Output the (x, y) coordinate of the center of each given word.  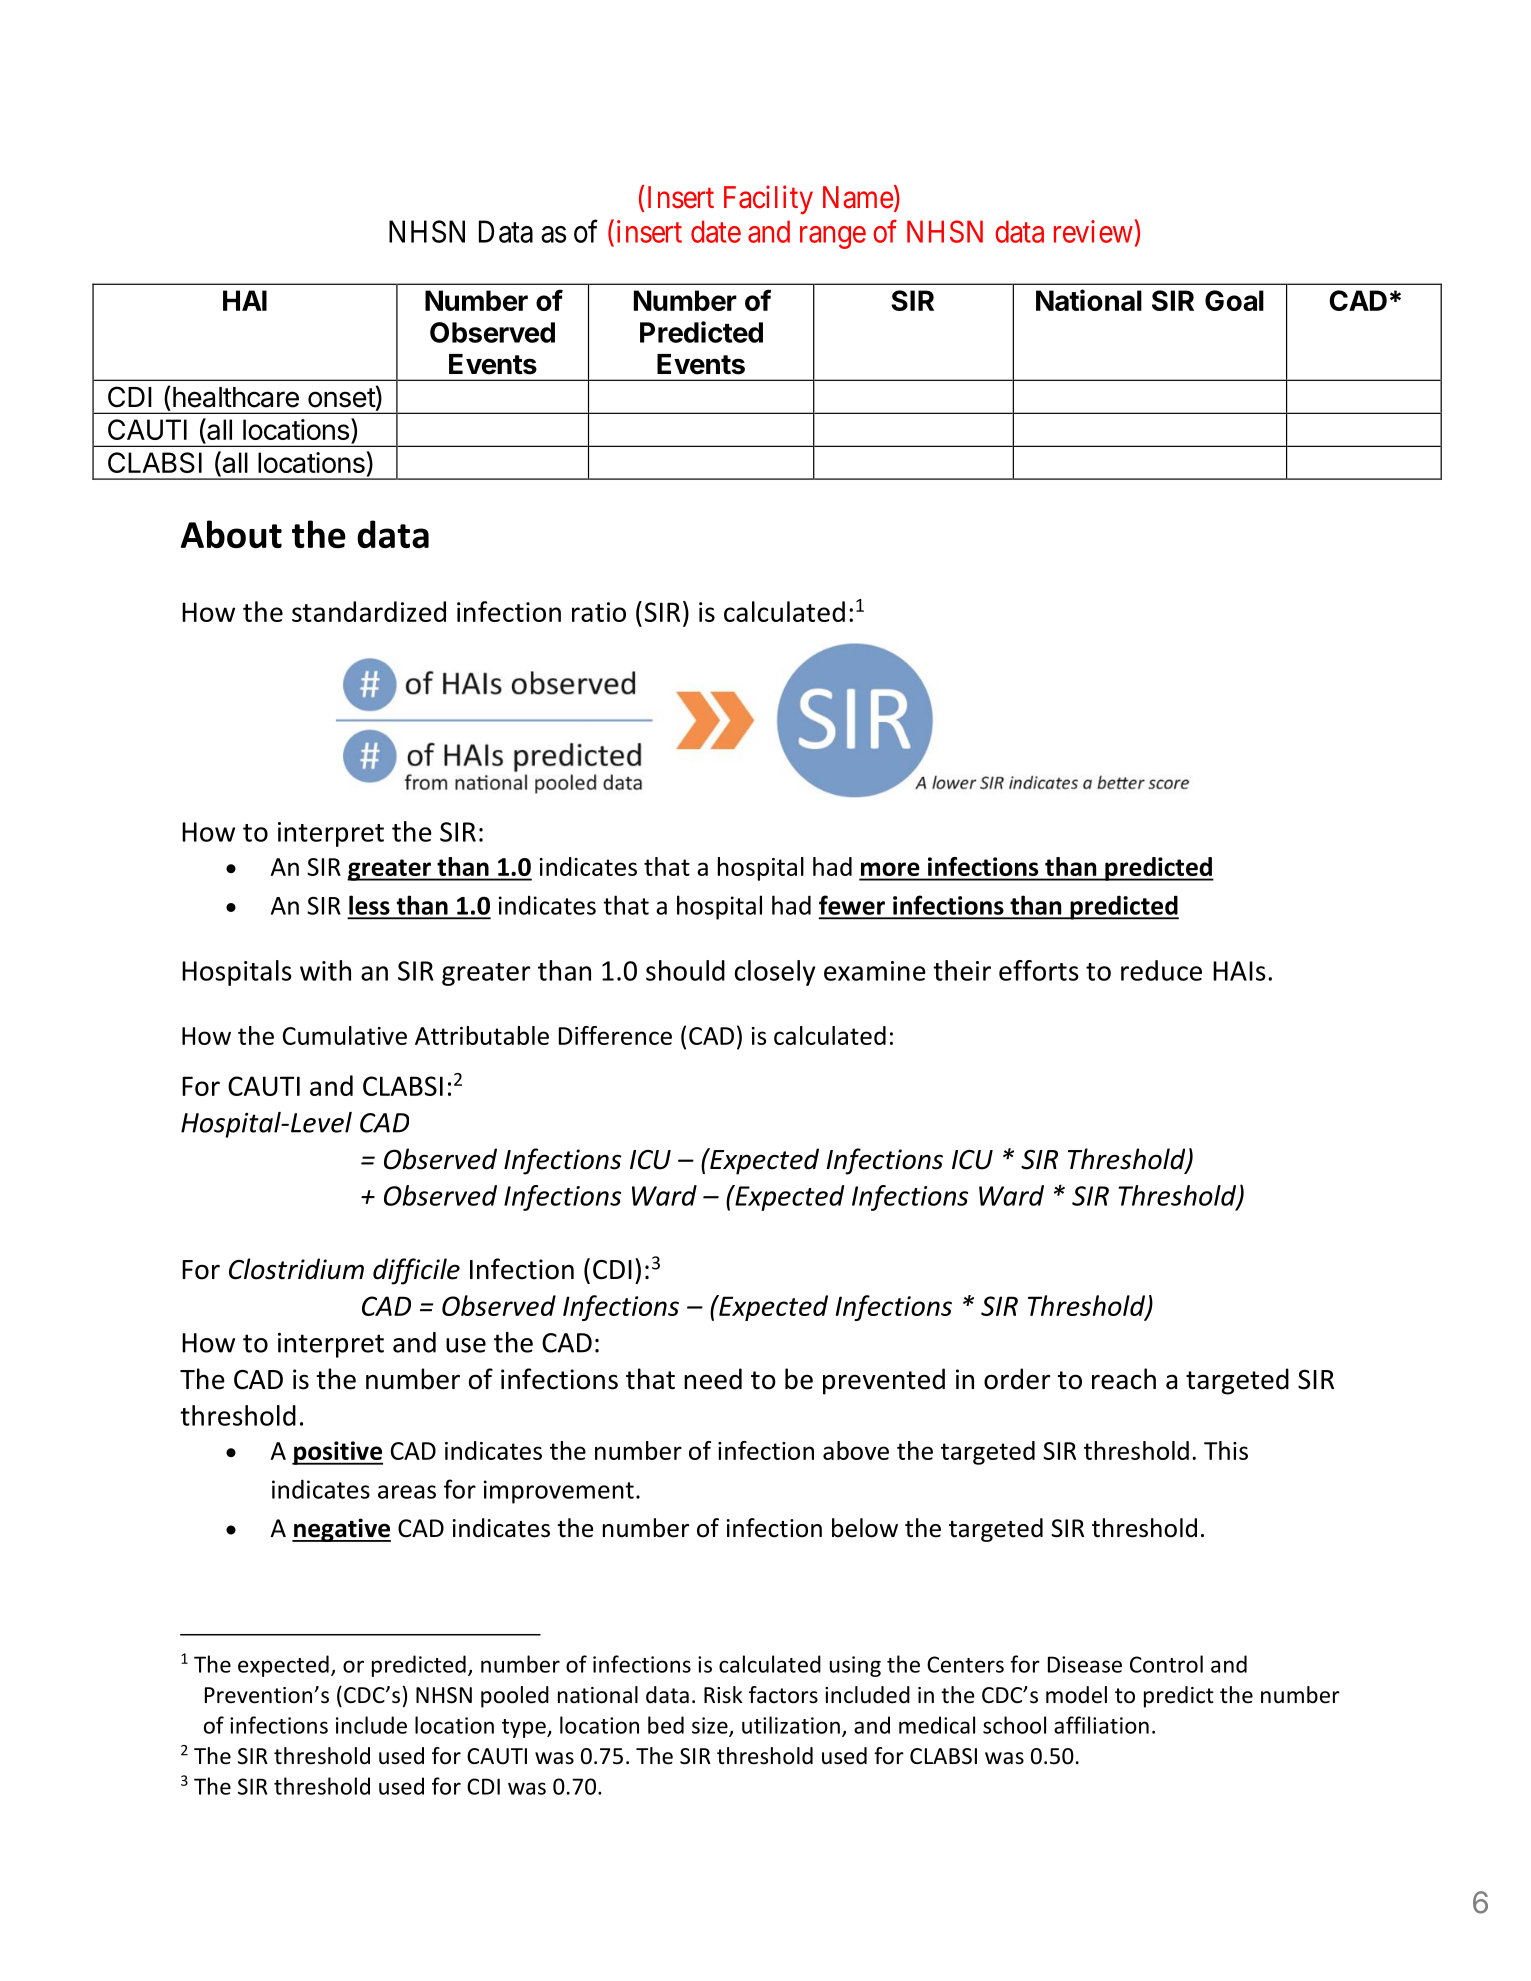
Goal (1234, 300)
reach (1124, 1379)
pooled (515, 1697)
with (325, 970)
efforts (1039, 970)
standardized (369, 611)
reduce (1161, 970)
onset (342, 398)
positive (337, 1453)
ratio (599, 612)
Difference (615, 1035)
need (713, 1379)
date (716, 231)
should (685, 970)
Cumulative (345, 1035)
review (1093, 231)
